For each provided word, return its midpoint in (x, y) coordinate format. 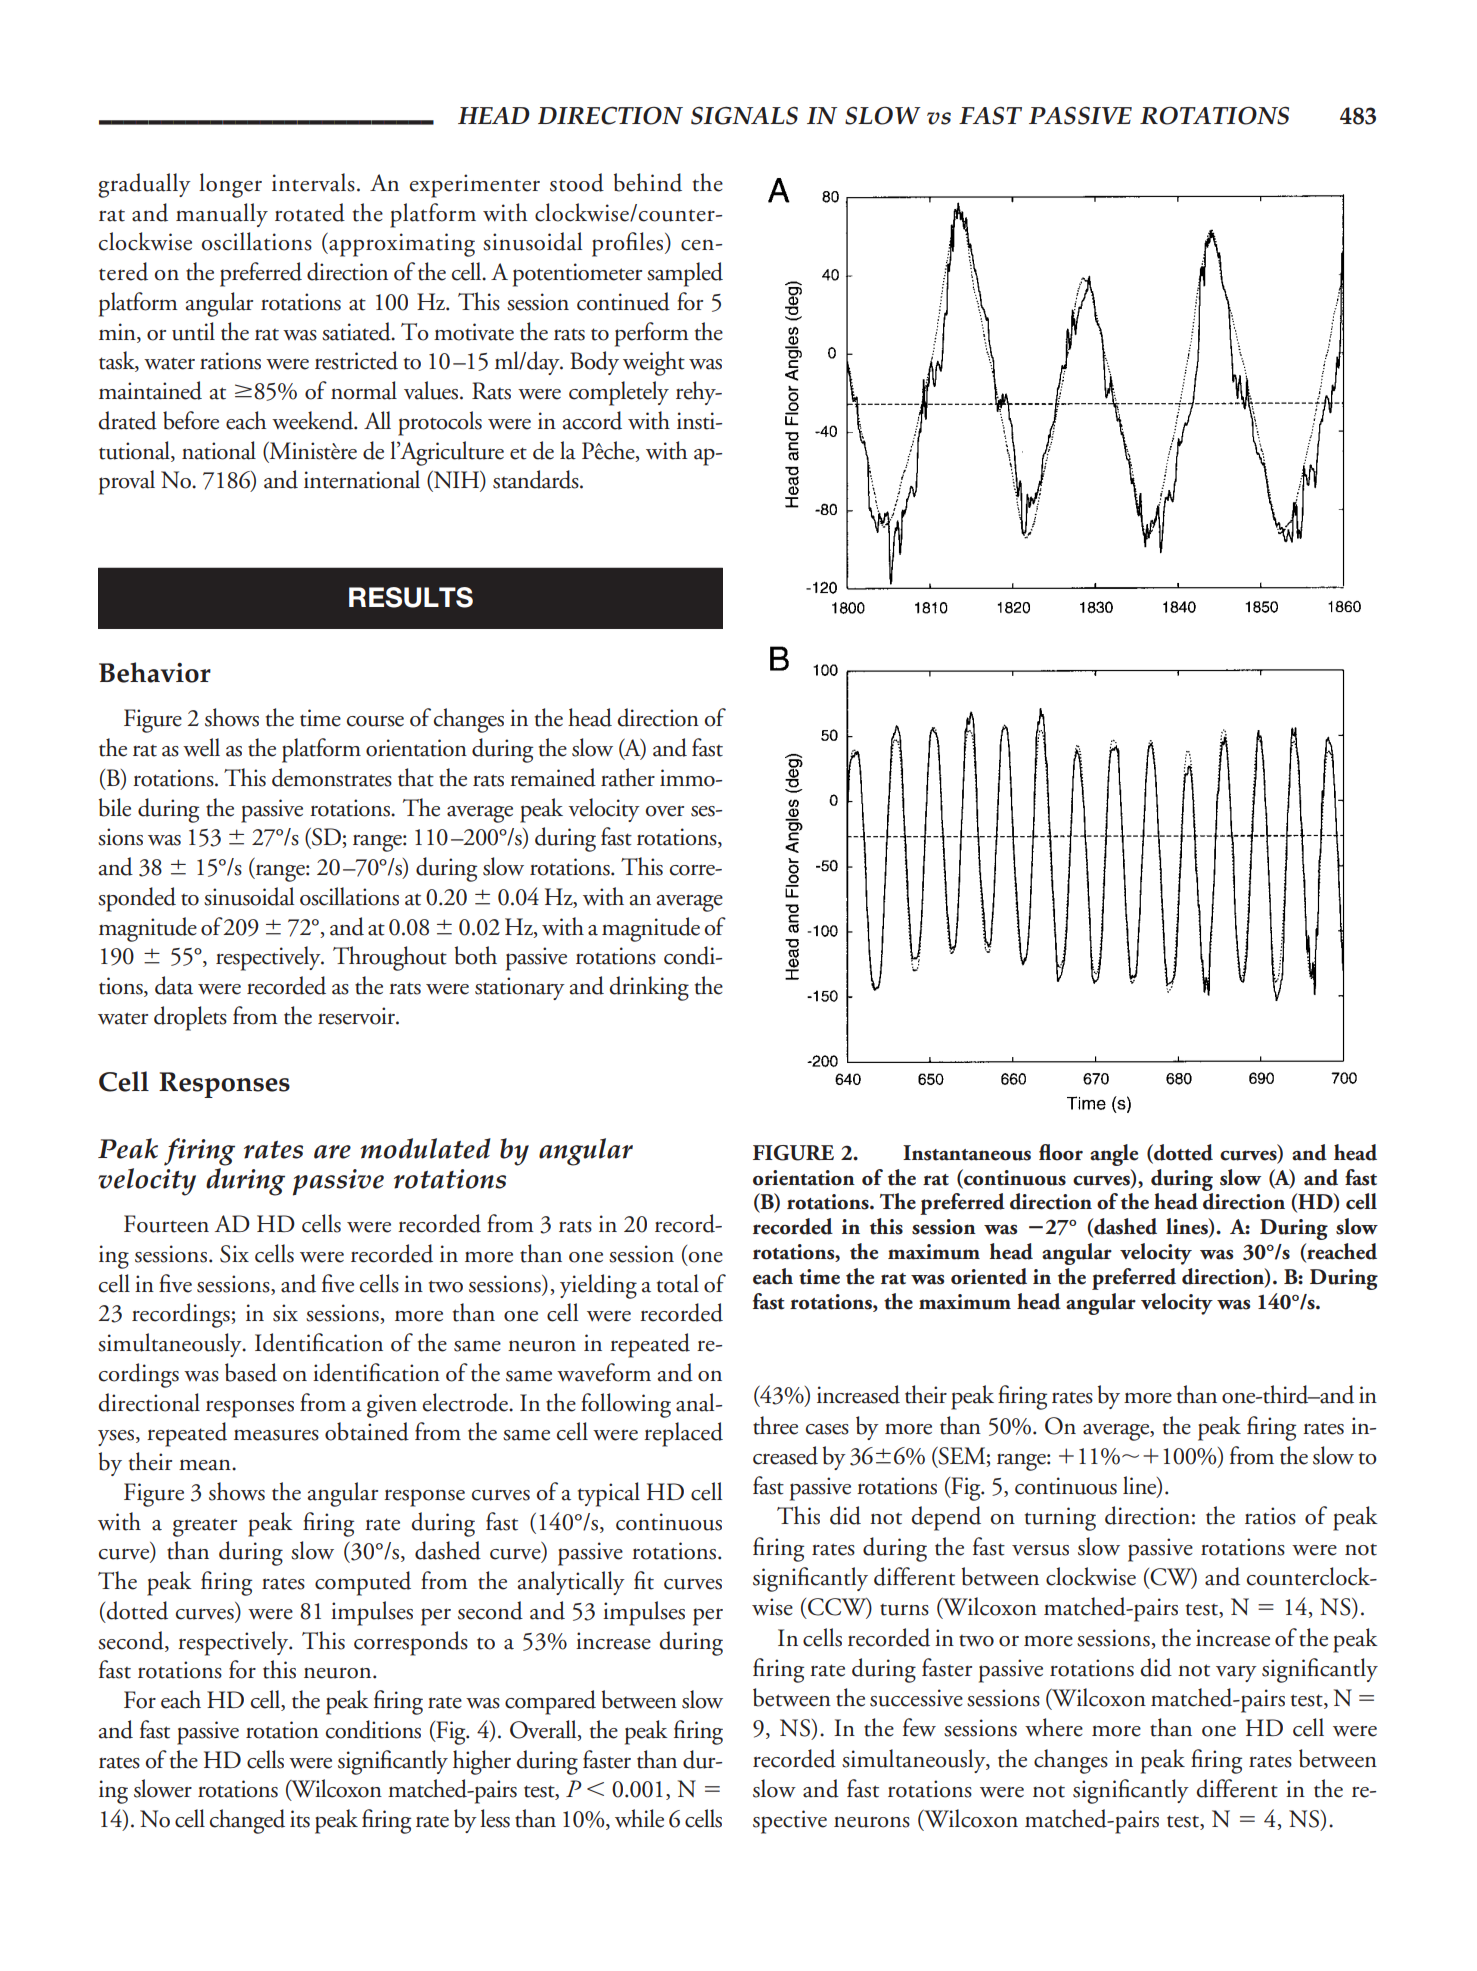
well (201, 747)
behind (648, 182)
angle (1114, 1155)
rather (628, 777)
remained (553, 777)
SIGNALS (744, 115)
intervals (313, 182)
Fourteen (166, 1224)
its (300, 1819)
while (639, 1818)
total (678, 1283)
